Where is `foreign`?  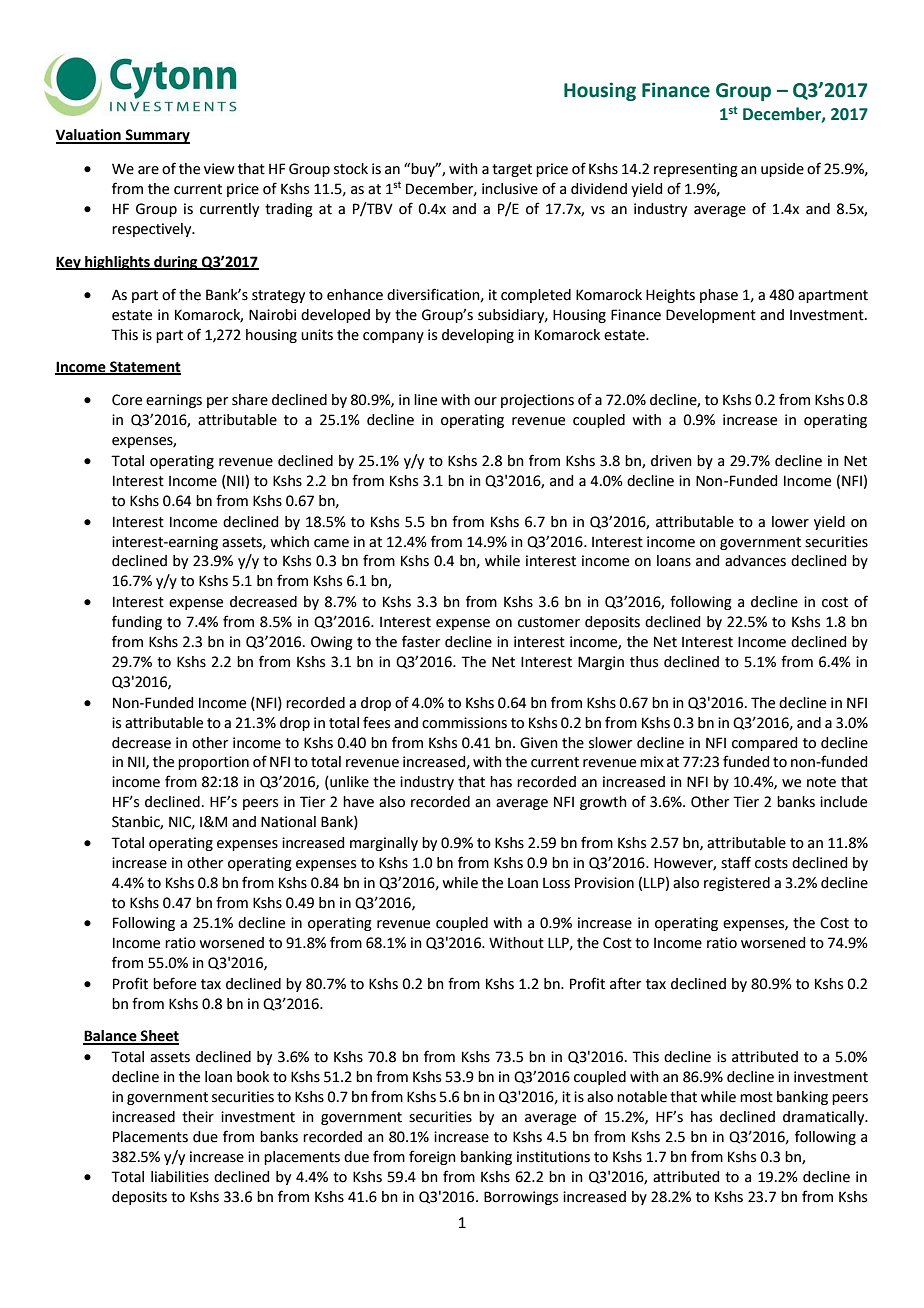
foreign is located at coordinates (432, 1157).
